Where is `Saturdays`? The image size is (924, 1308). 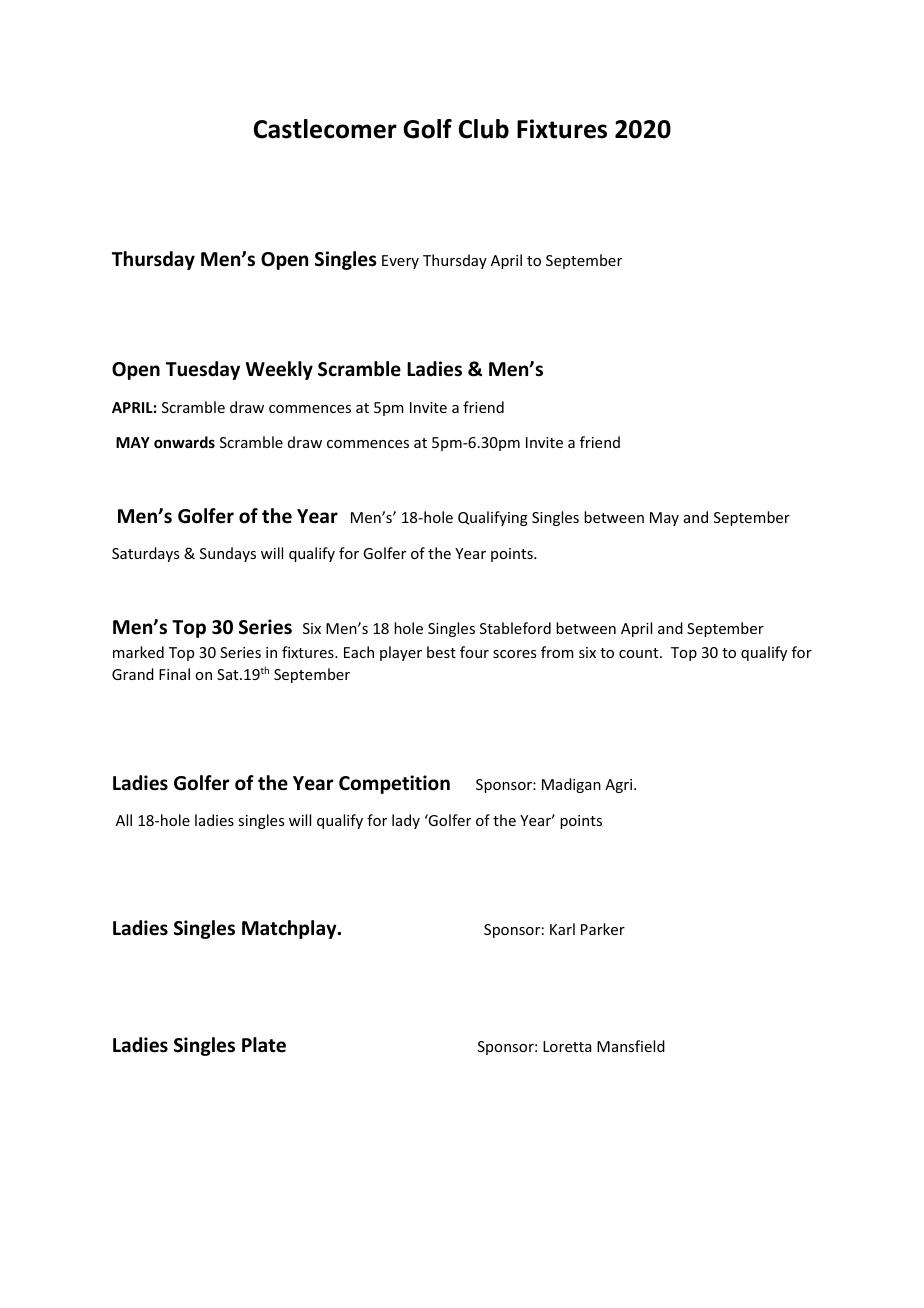
Saturdays is located at coordinates (145, 554).
